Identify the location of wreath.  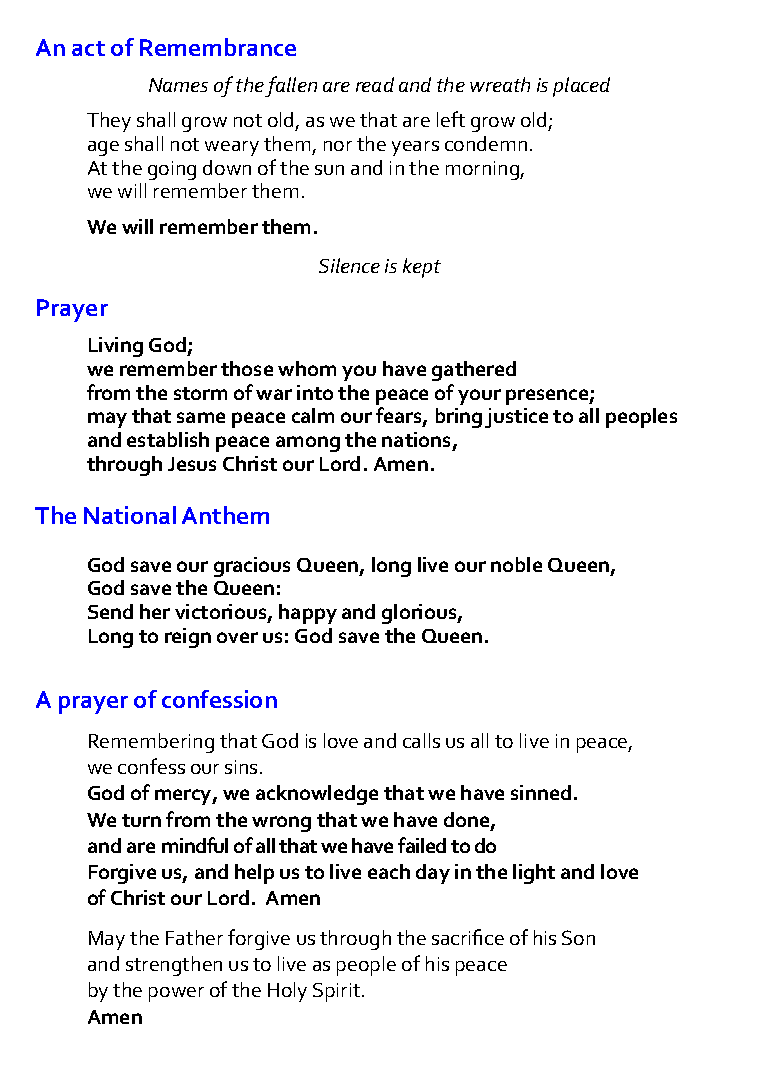
(500, 84).
